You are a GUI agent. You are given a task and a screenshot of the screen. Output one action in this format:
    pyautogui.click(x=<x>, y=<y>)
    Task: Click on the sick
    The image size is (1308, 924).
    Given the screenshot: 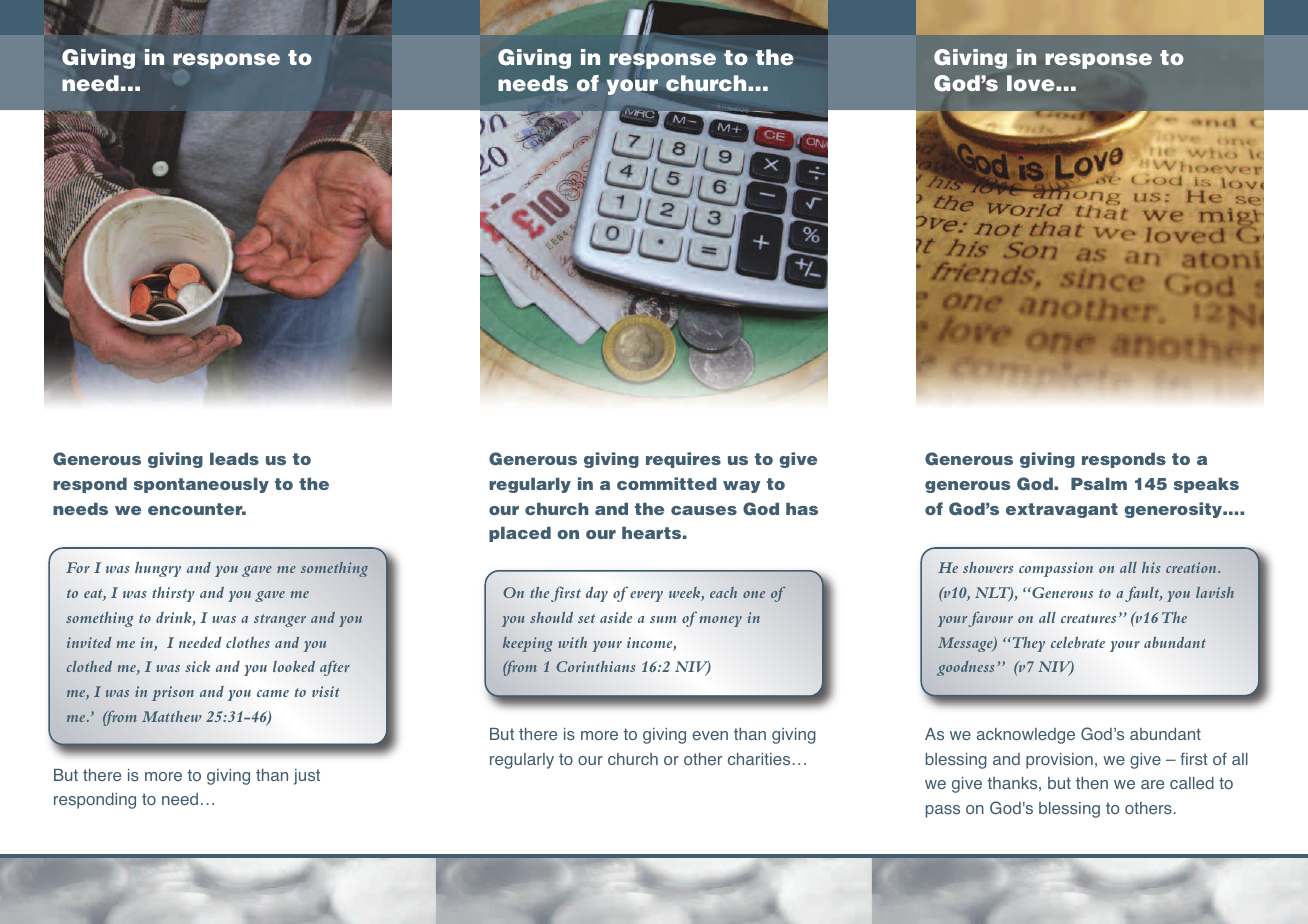 What is the action you would take?
    pyautogui.click(x=197, y=666)
